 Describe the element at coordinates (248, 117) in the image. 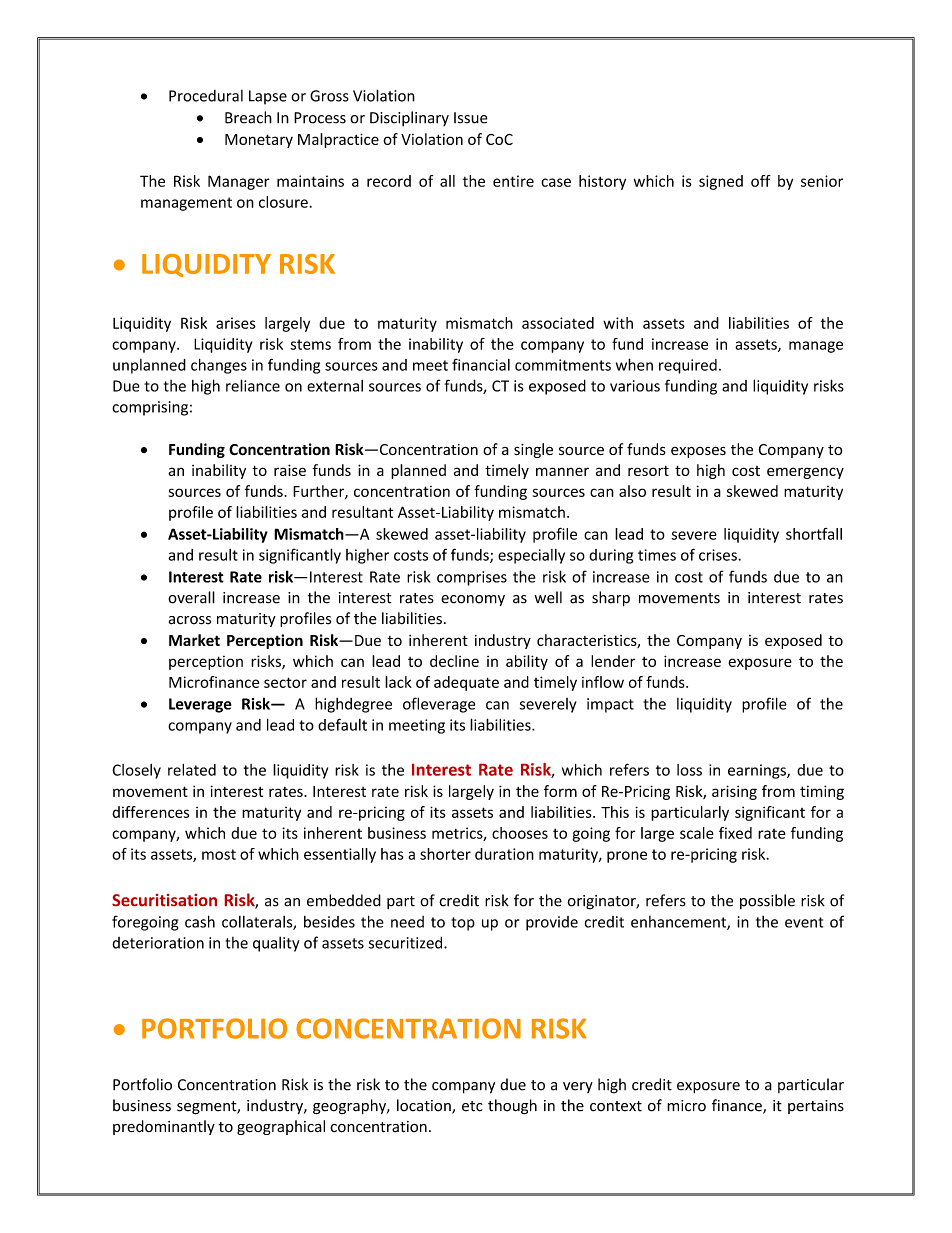

I see `Breach` at that location.
